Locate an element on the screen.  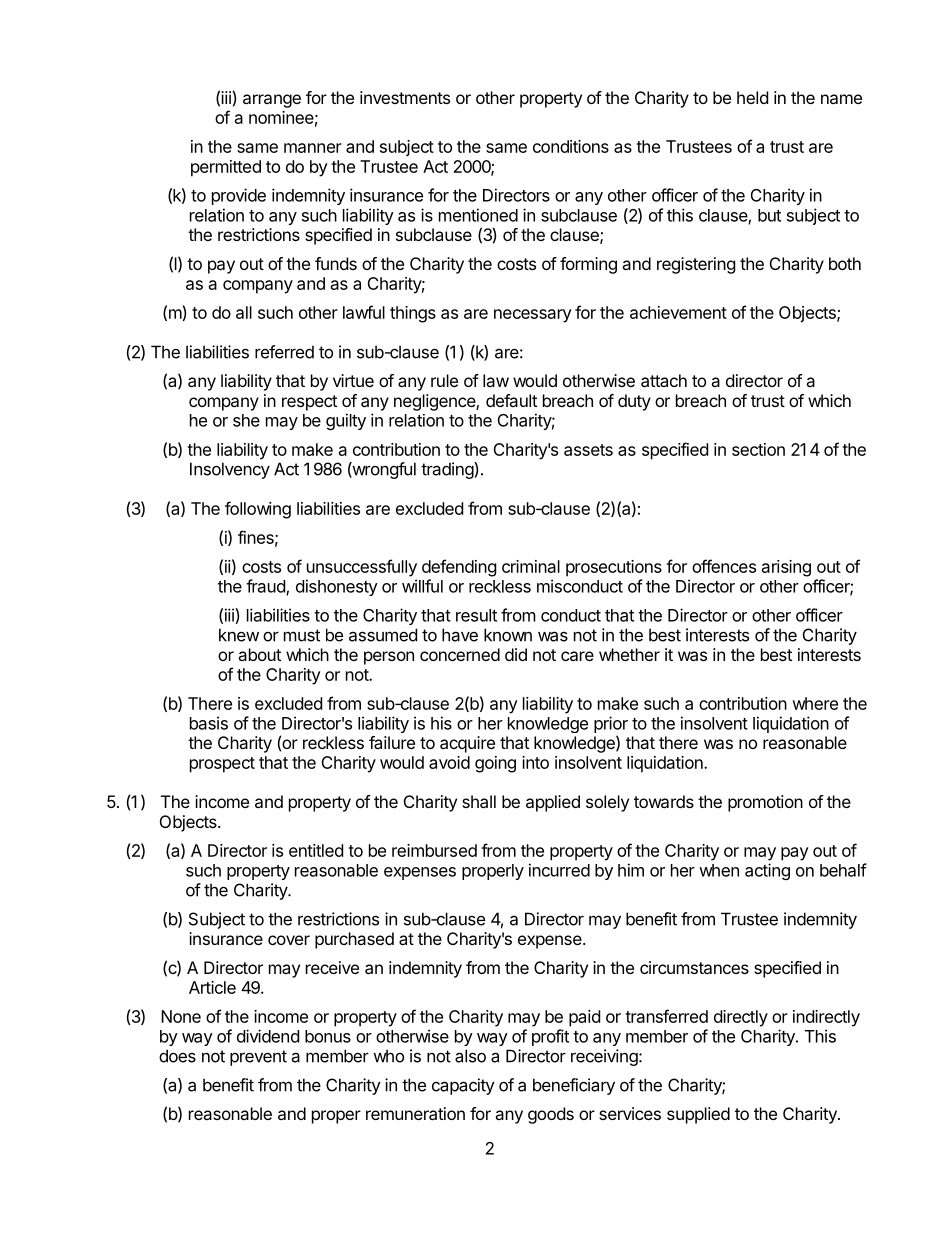
arrange is located at coordinates (272, 101).
